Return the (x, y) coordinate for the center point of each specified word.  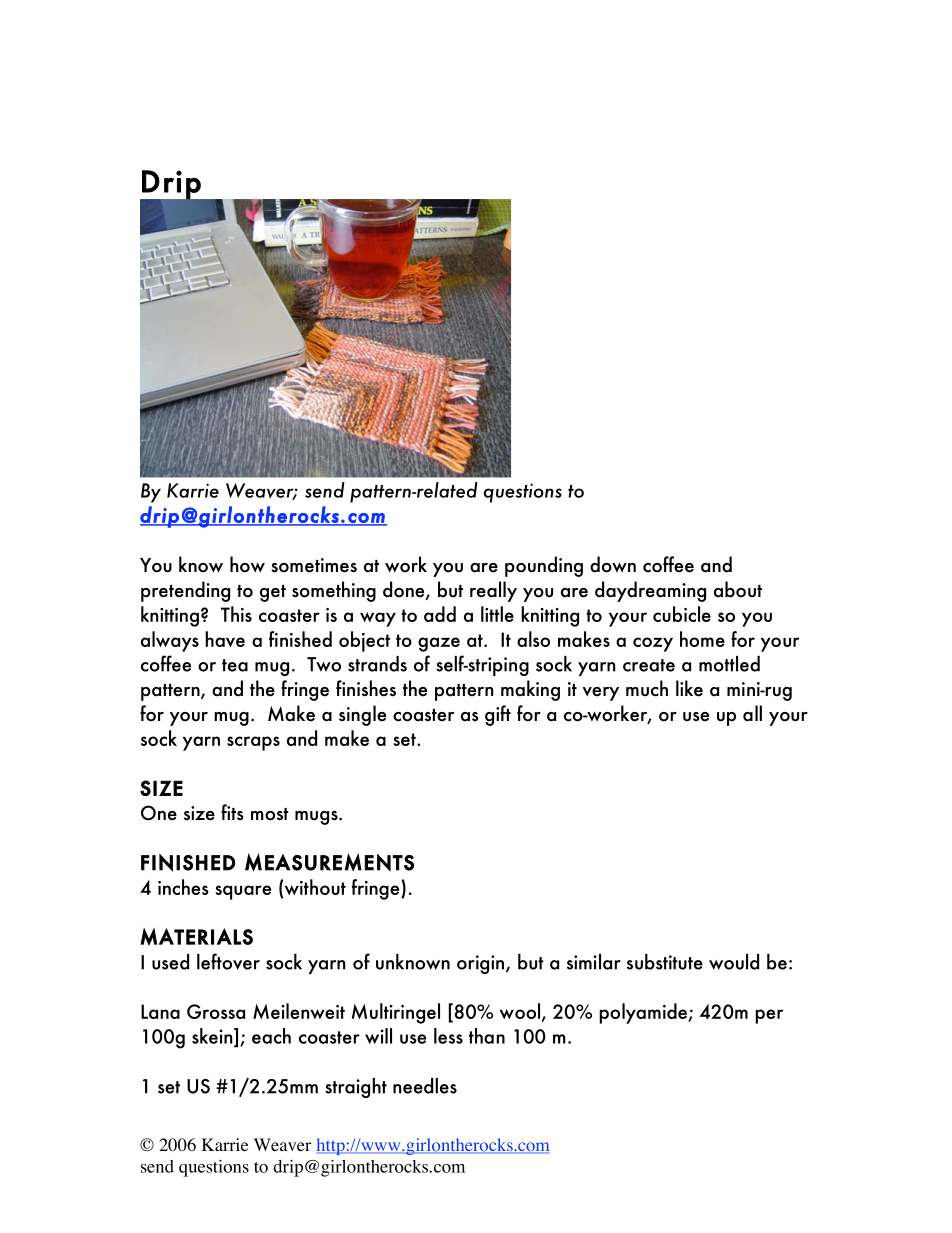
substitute (665, 962)
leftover (228, 961)
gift (498, 715)
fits (232, 812)
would (734, 962)
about (738, 589)
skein (213, 1037)
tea (235, 665)
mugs (317, 818)
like (689, 688)
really (493, 591)
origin (480, 964)
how (247, 564)
